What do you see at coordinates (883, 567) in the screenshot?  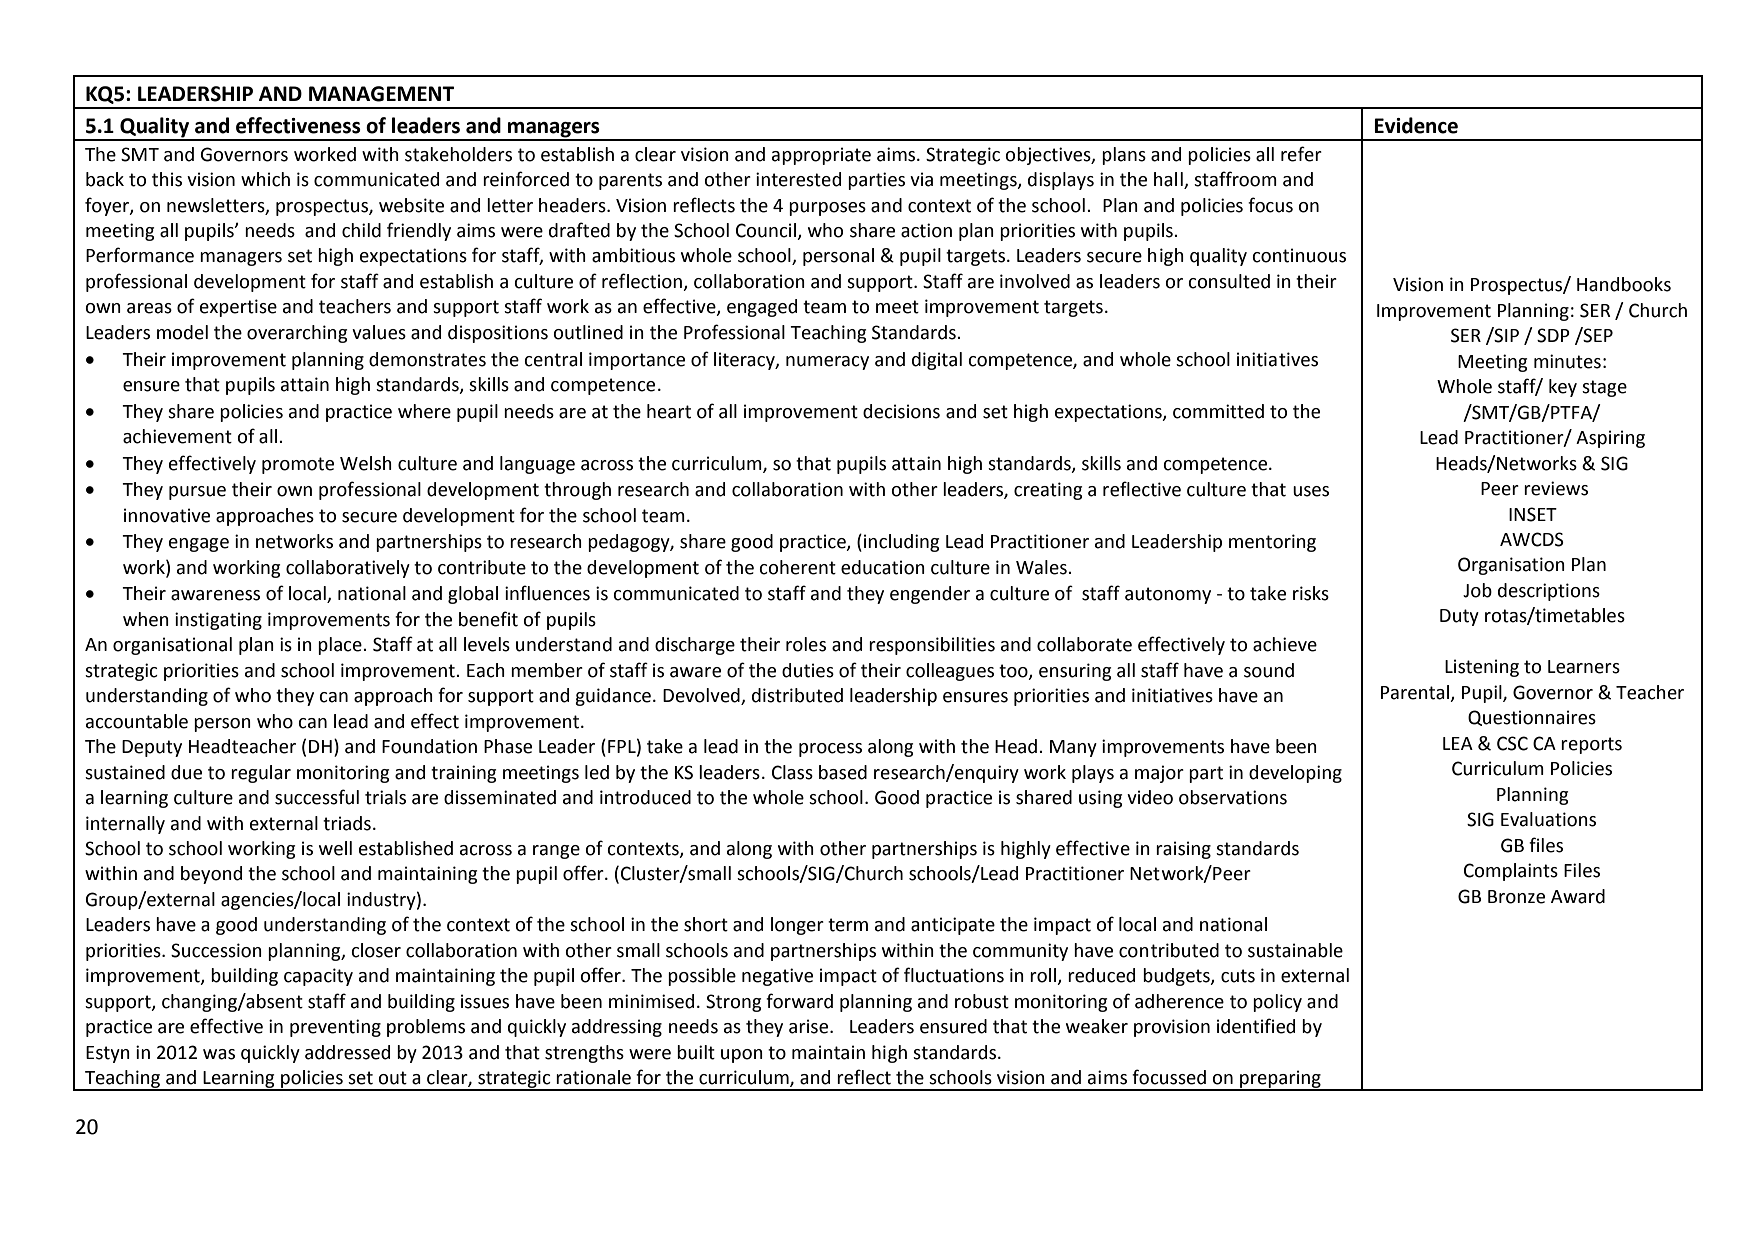 I see `education` at bounding box center [883, 567].
